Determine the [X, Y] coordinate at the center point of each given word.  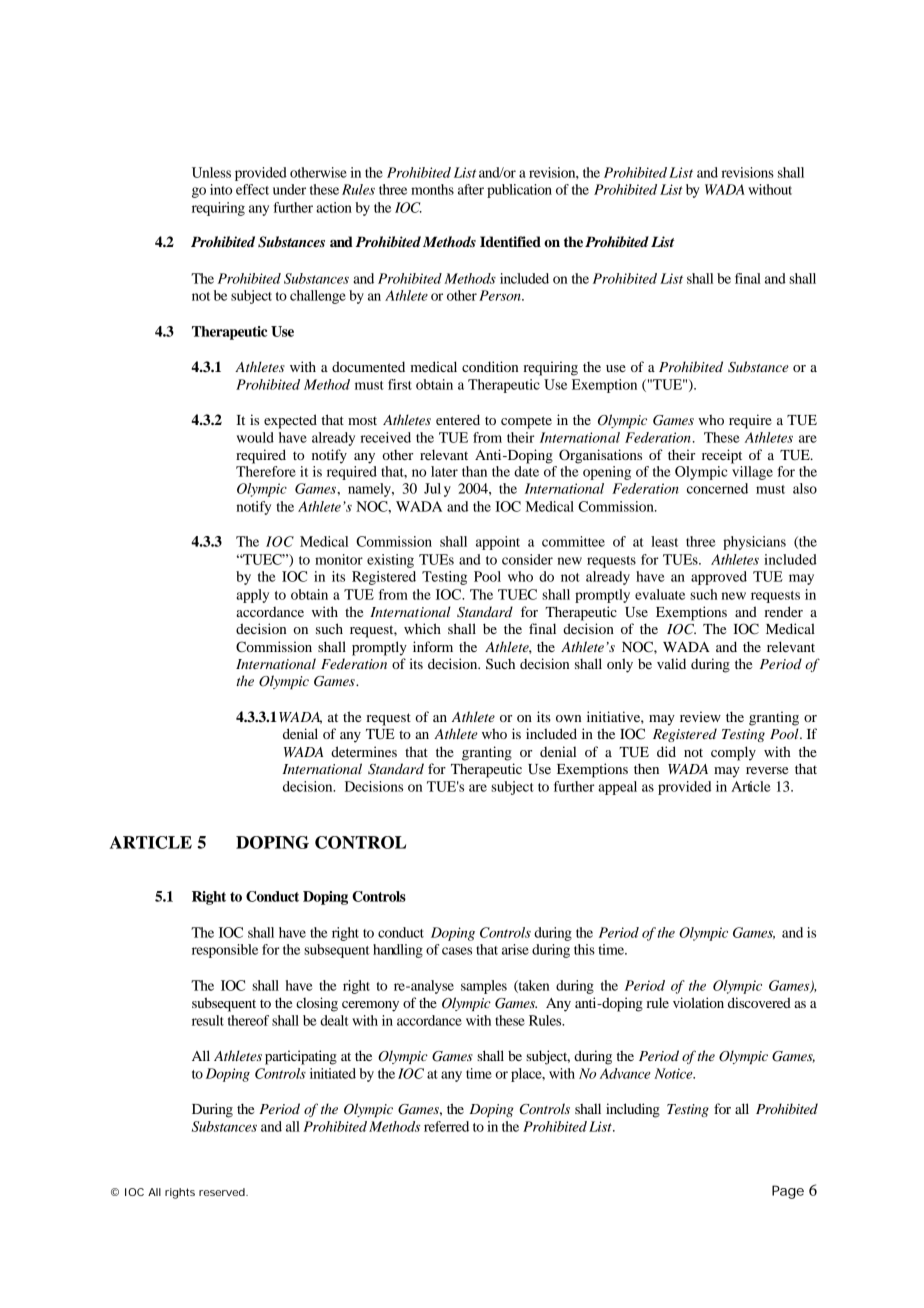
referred [446, 1126]
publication [519, 191]
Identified [510, 242]
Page [788, 1192]
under [289, 189]
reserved [223, 1192]
